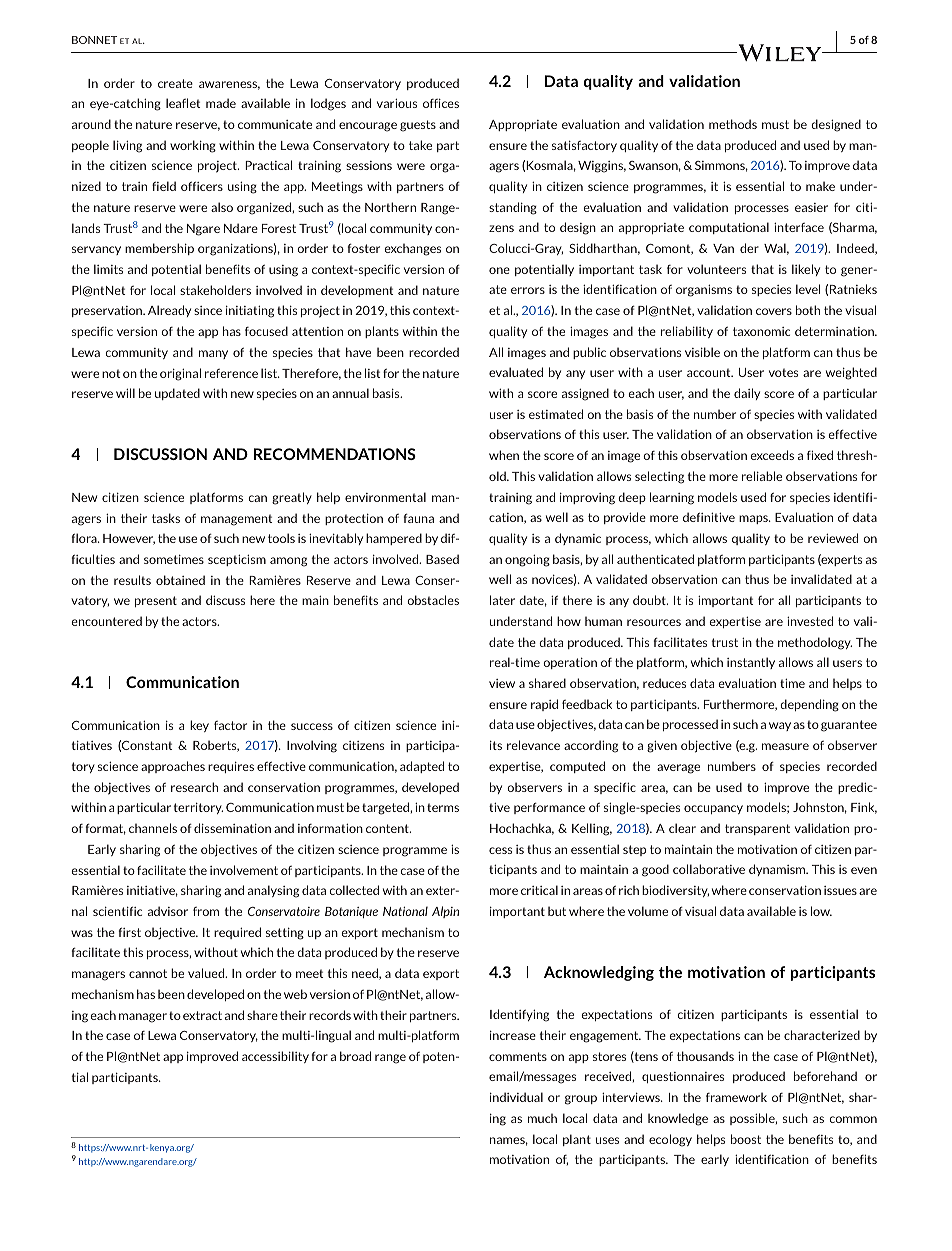 This screenshot has height=1251, width=952. What do you see at coordinates (783, 372) in the screenshot?
I see `votes` at bounding box center [783, 372].
